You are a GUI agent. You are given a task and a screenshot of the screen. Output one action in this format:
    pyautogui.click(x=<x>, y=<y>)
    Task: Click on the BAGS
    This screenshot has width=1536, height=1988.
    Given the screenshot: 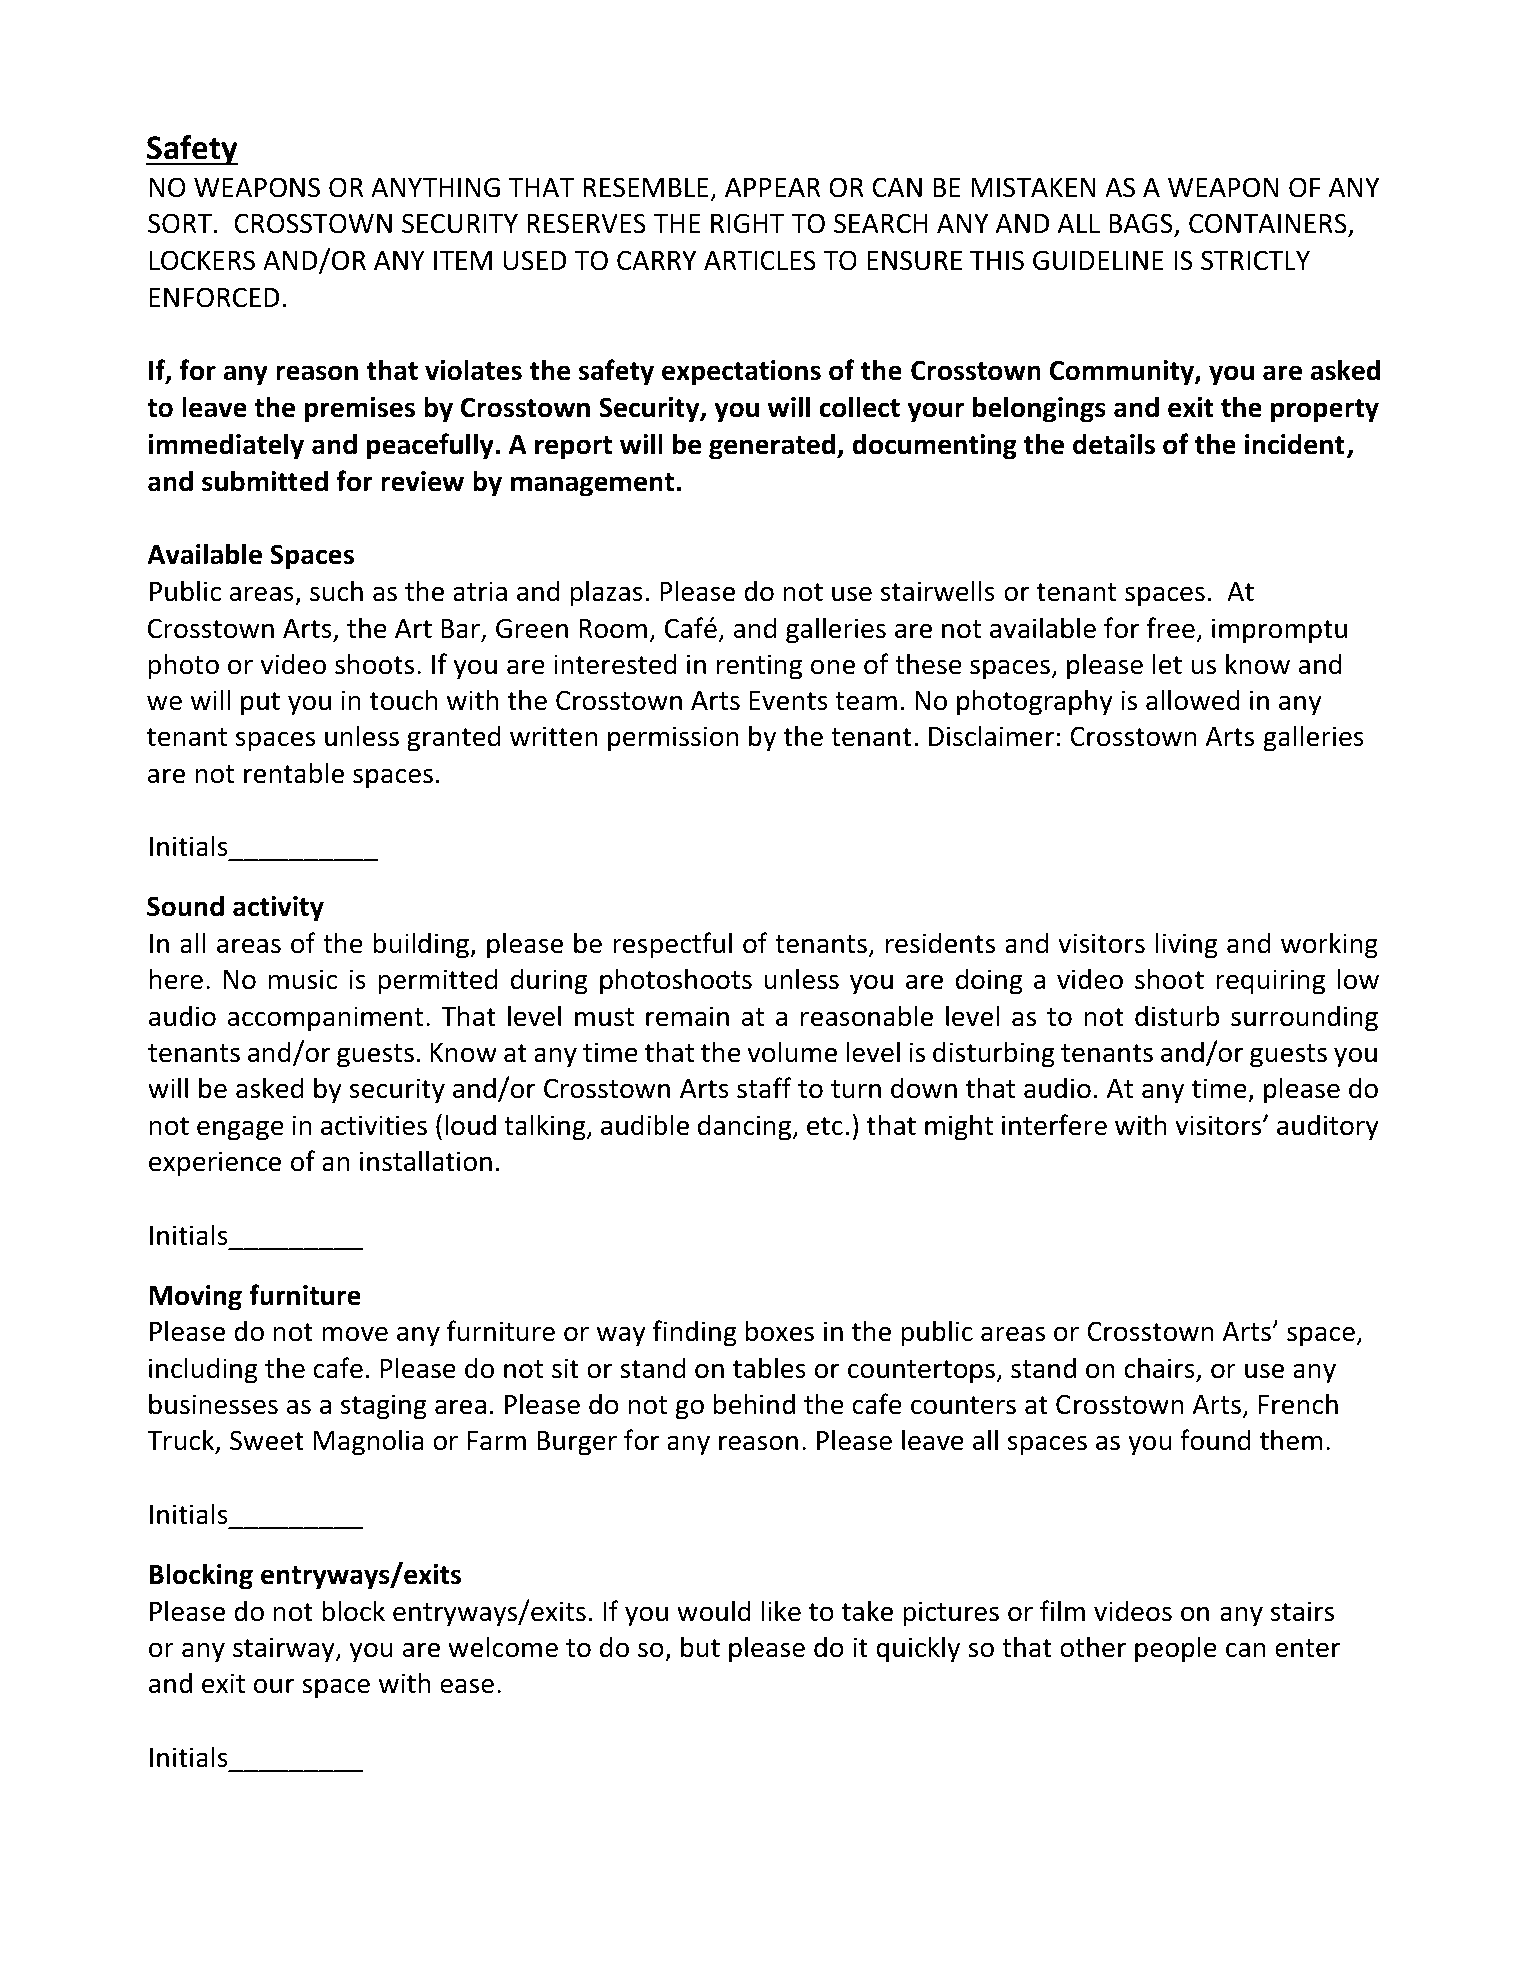 What is the action you would take?
    pyautogui.click(x=1142, y=225)
